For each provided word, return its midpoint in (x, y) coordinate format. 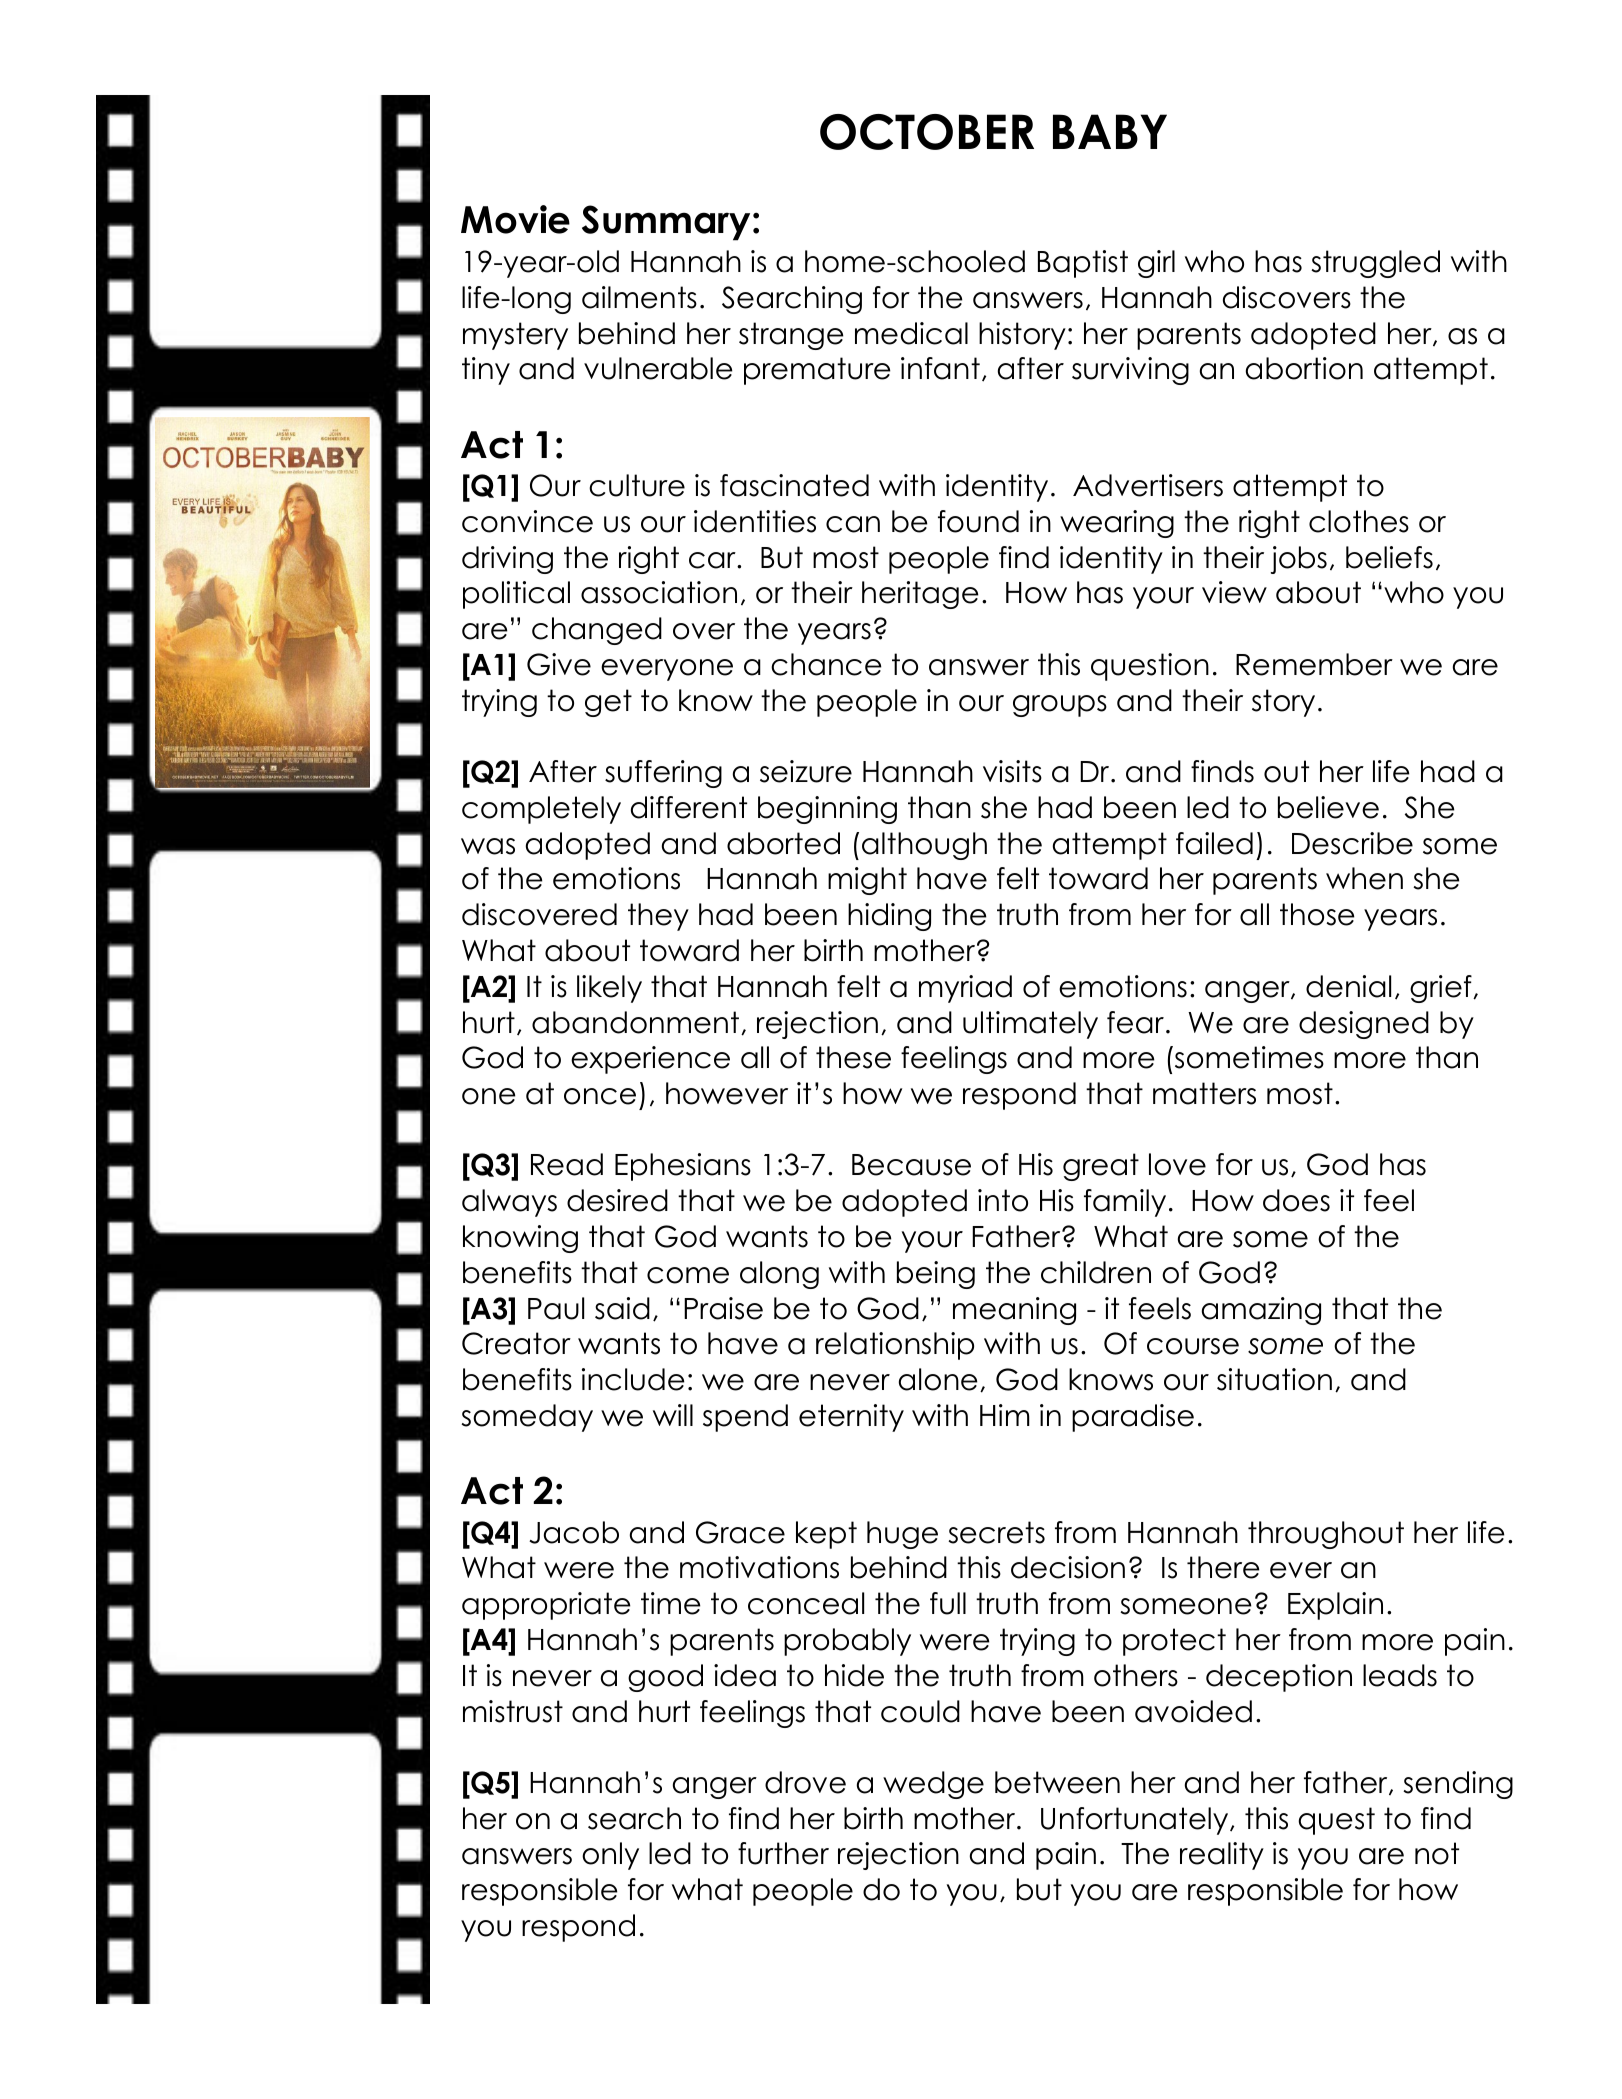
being (936, 1275)
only (610, 1856)
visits (1012, 771)
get (608, 703)
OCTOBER (927, 132)
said (622, 1308)
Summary (666, 223)
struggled (1375, 264)
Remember (1314, 664)
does (1296, 1200)
